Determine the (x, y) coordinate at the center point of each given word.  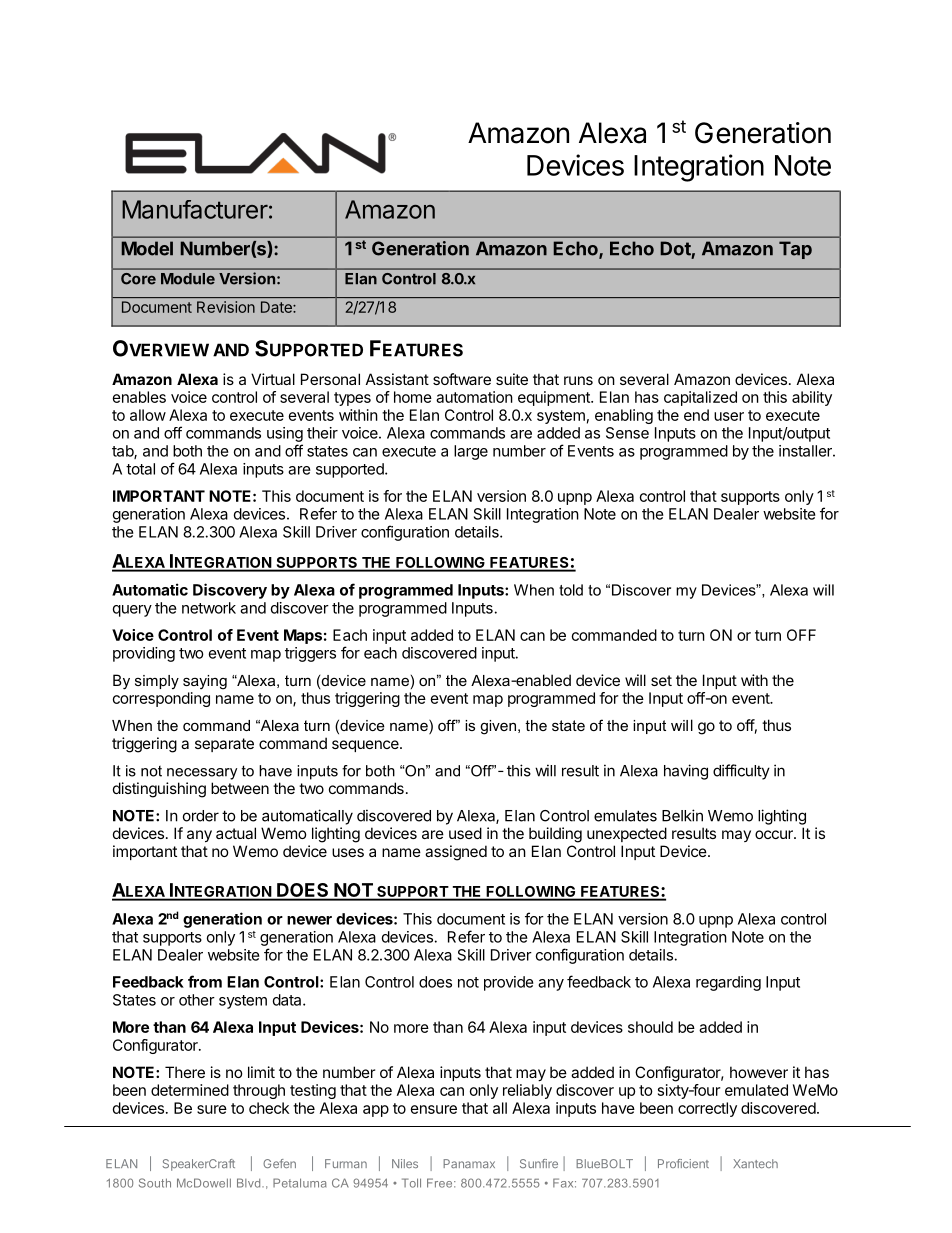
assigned (456, 853)
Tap (795, 250)
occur (775, 834)
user (729, 416)
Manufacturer (195, 209)
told (571, 590)
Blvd (250, 1183)
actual (236, 833)
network (209, 608)
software (462, 379)
